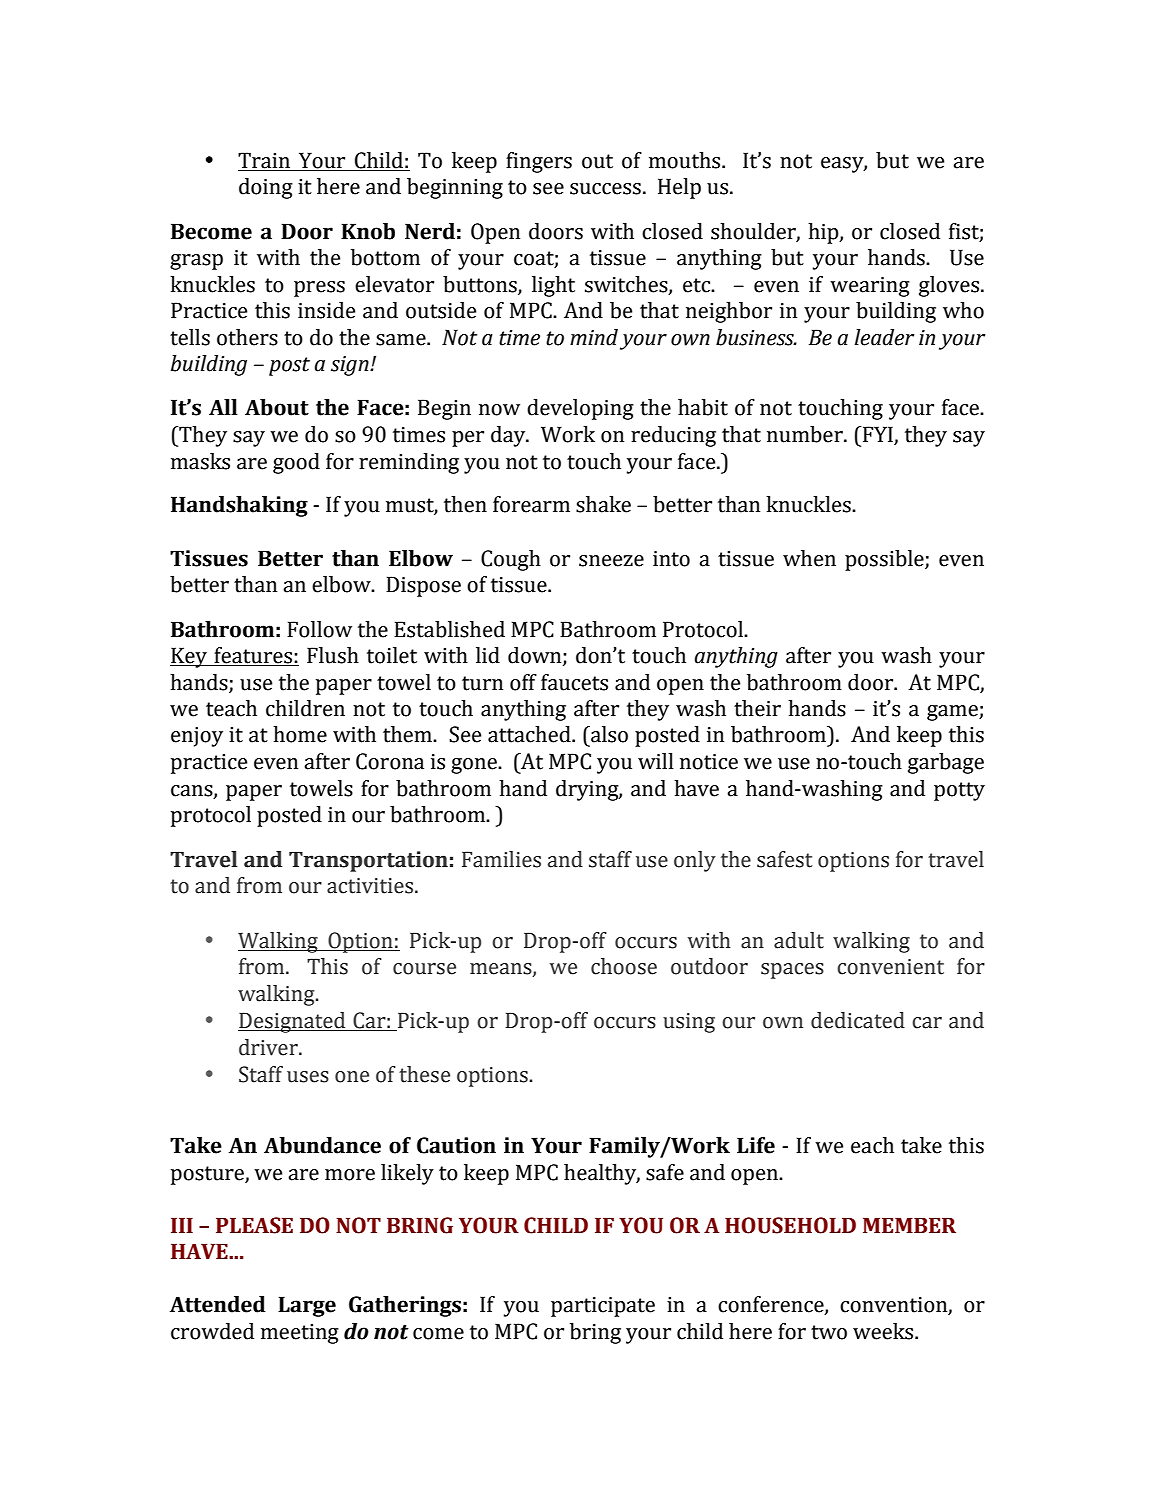  What do you see at coordinates (884, 1331) in the screenshot?
I see `weeks` at bounding box center [884, 1331].
